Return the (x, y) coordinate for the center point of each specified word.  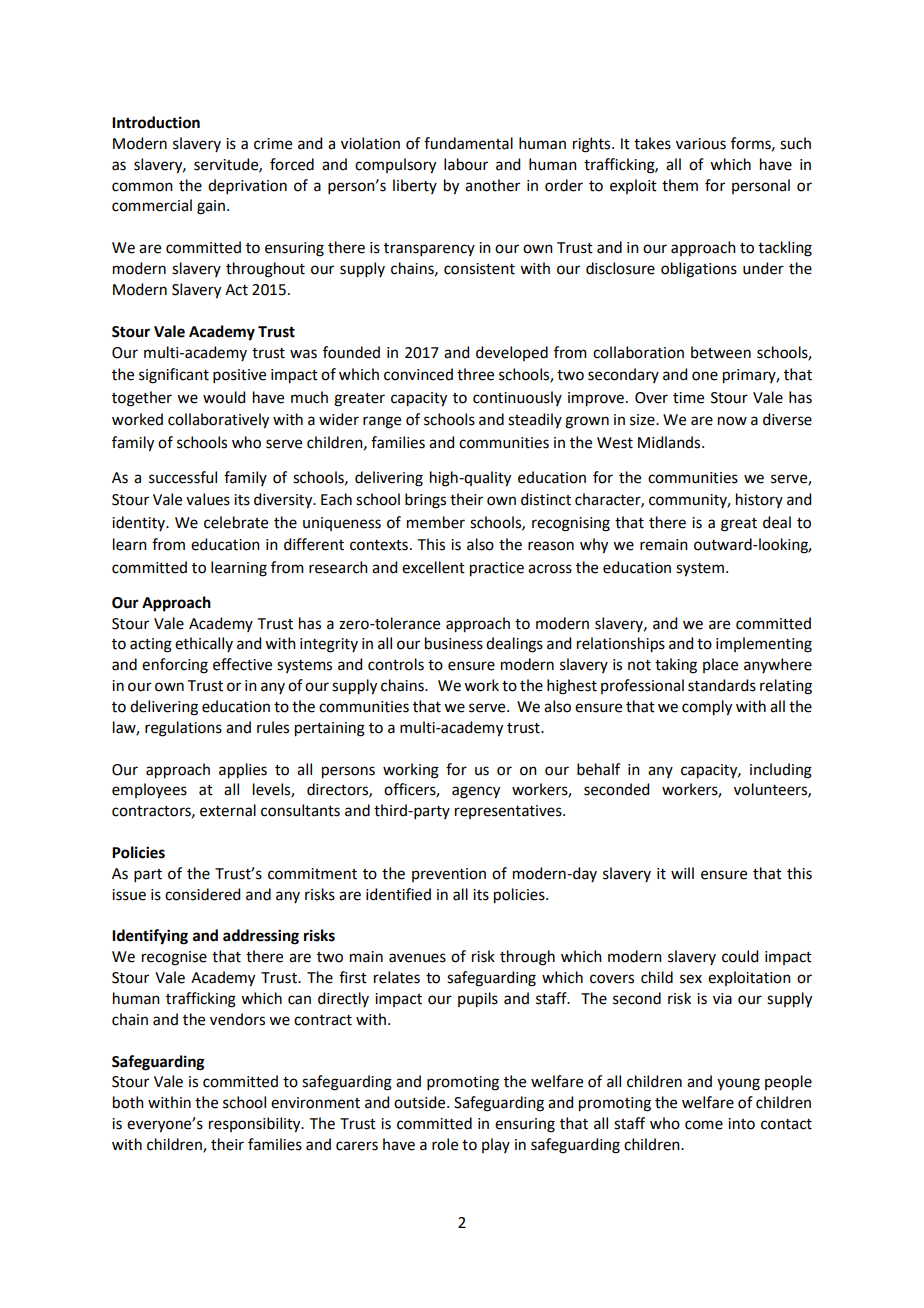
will (682, 873)
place (720, 665)
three (475, 374)
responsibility (256, 1125)
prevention (449, 875)
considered (202, 894)
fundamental (468, 143)
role (445, 1144)
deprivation (247, 186)
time (688, 398)
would (224, 397)
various (701, 144)
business (454, 643)
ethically (204, 644)
